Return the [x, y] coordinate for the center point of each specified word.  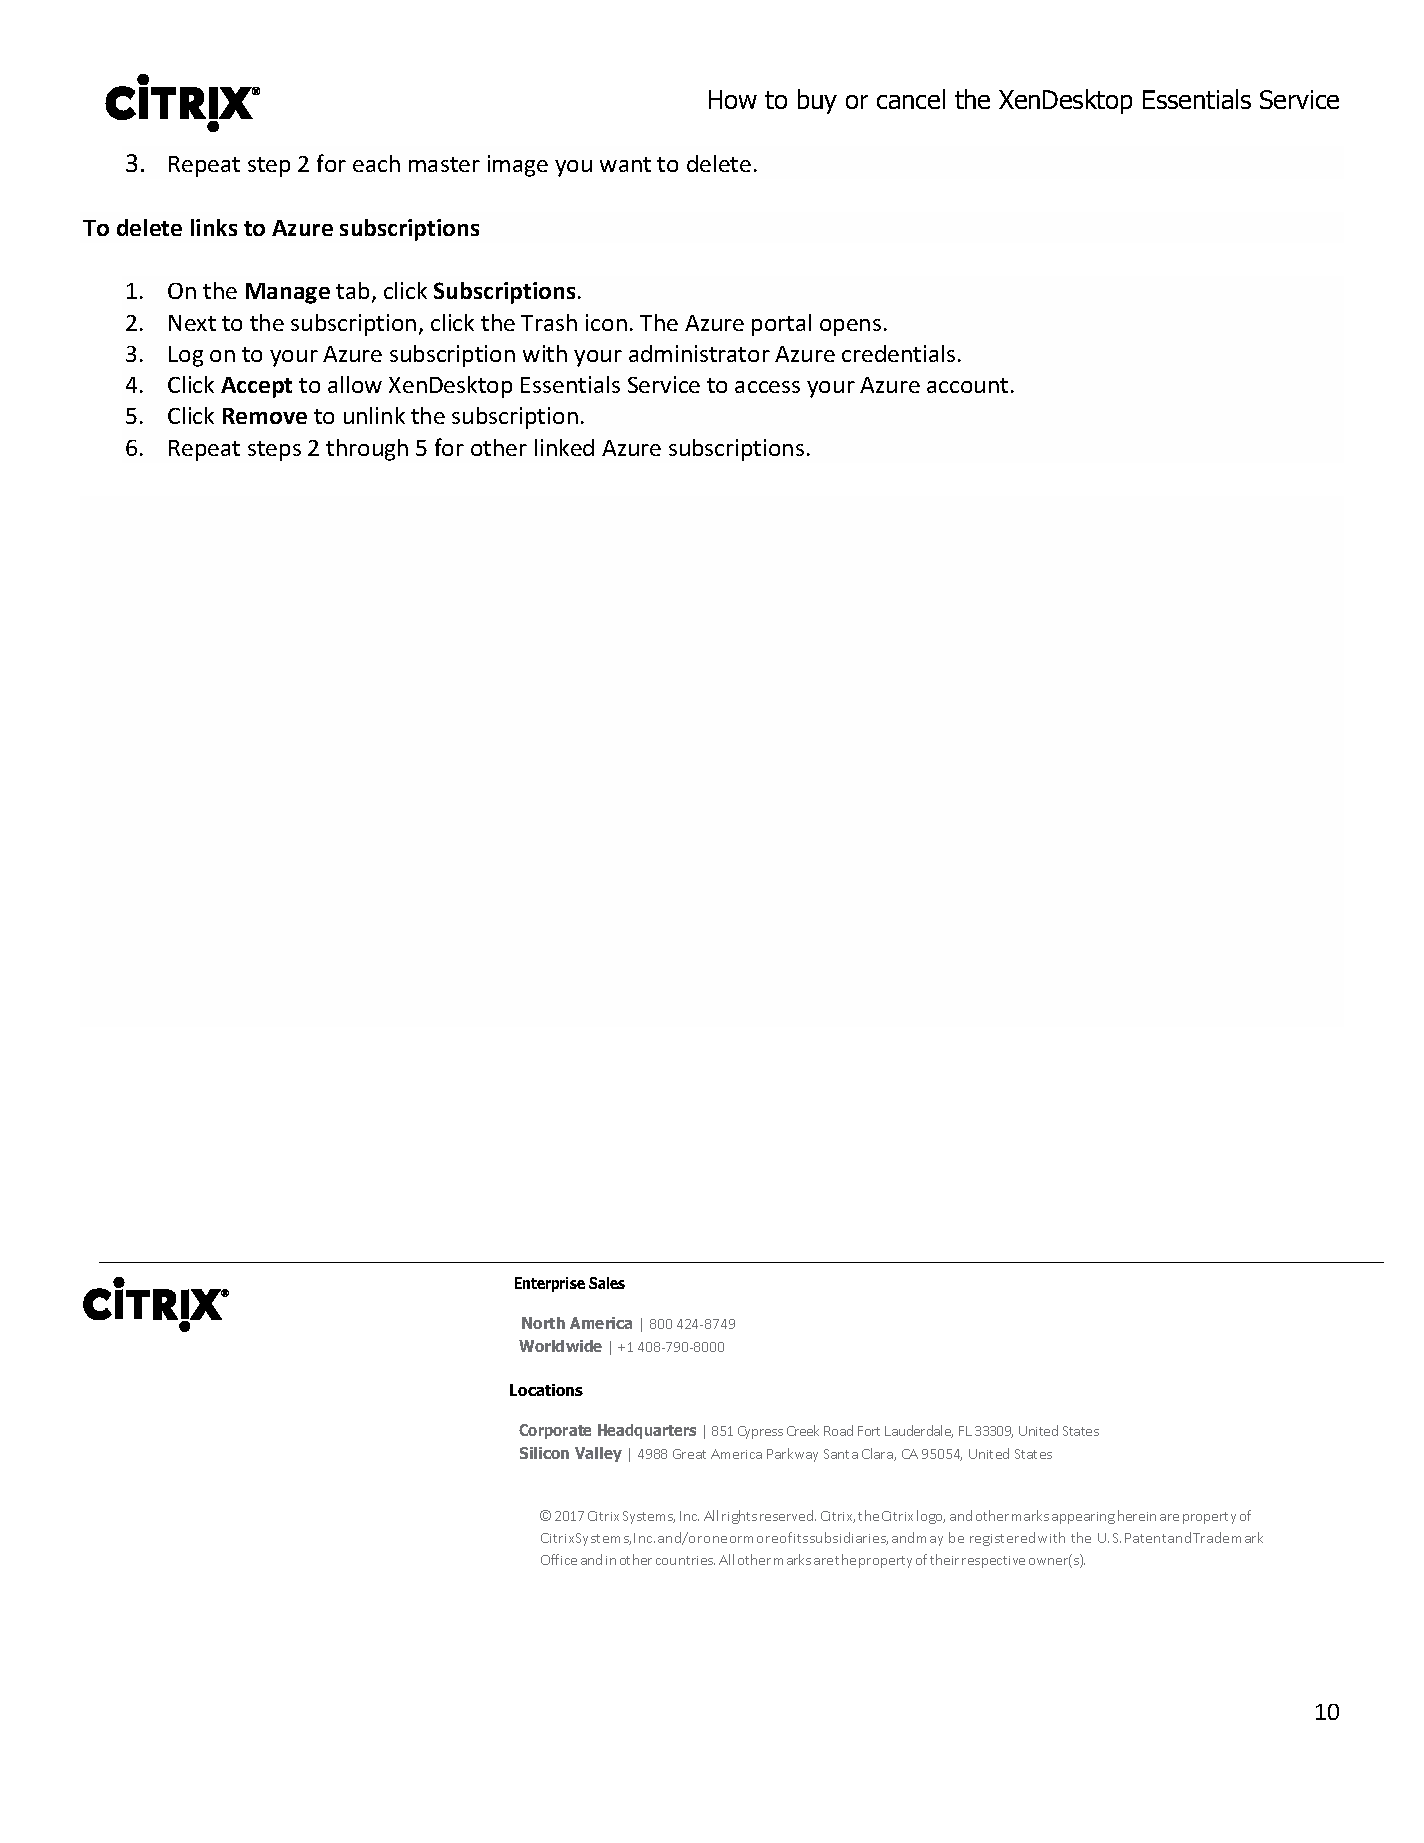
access [767, 387]
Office [559, 1559]
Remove [265, 416]
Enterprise [550, 1284]
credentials [898, 353]
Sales [607, 1283]
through [367, 450]
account [967, 385]
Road [838, 1430]
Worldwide [560, 1346]
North [543, 1323]
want [625, 164]
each [376, 163]
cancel [911, 99]
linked [564, 447]
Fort [869, 1431]
